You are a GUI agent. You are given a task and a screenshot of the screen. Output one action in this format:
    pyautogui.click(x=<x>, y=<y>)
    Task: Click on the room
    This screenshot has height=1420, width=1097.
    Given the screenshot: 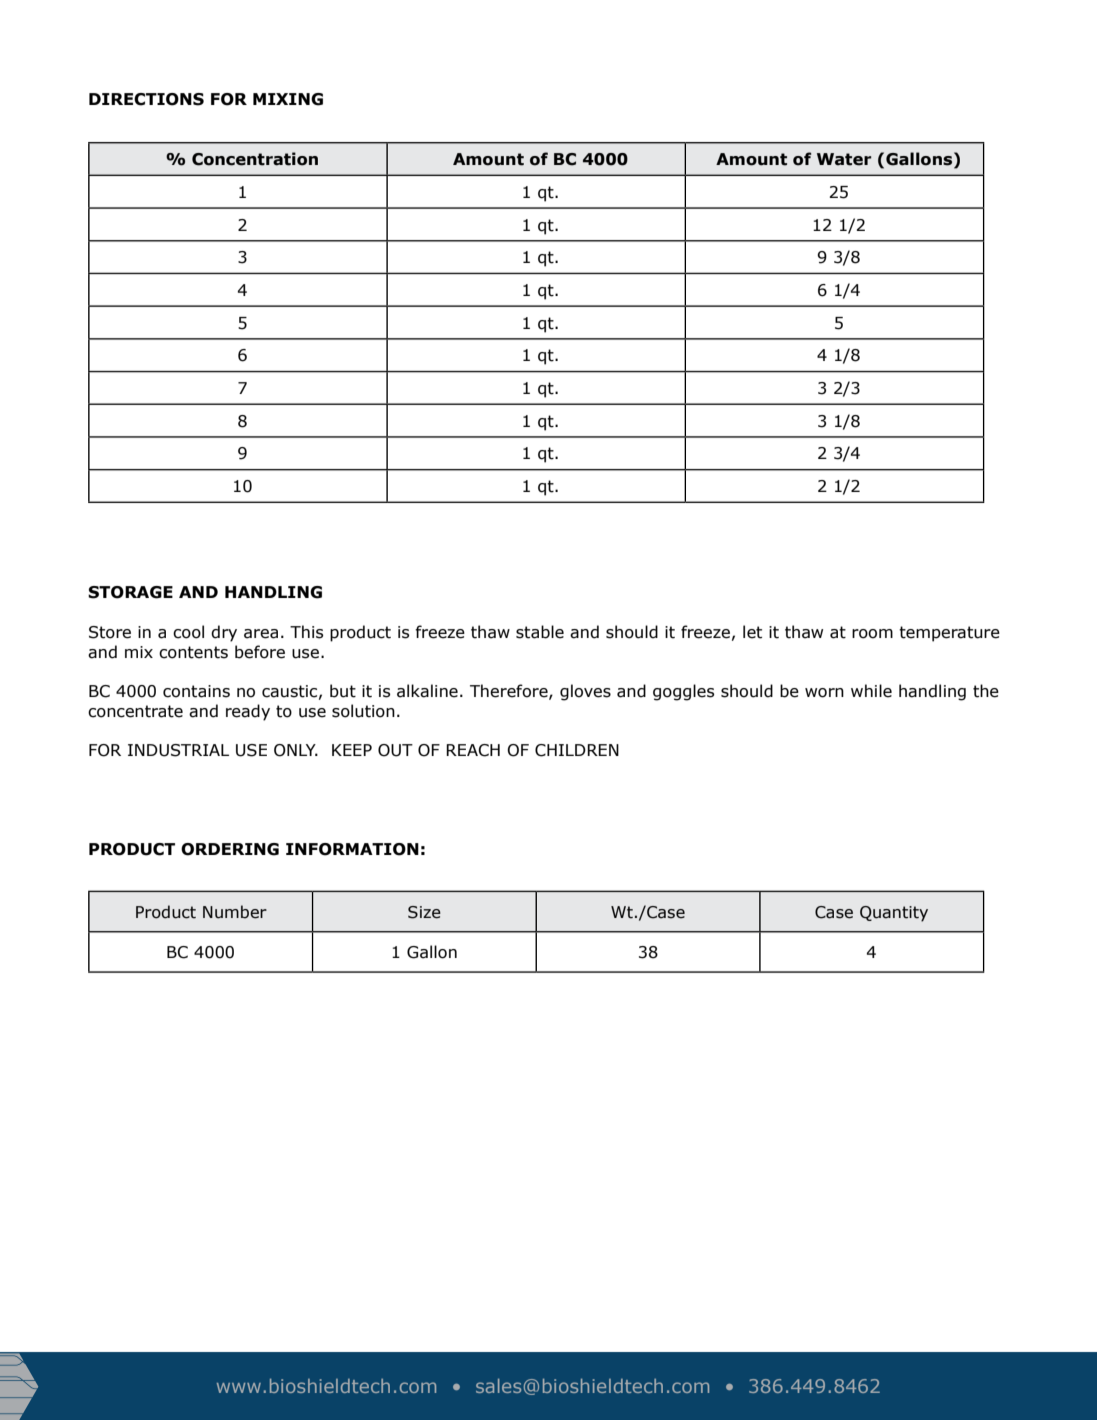 What is the action you would take?
    pyautogui.click(x=872, y=634)
